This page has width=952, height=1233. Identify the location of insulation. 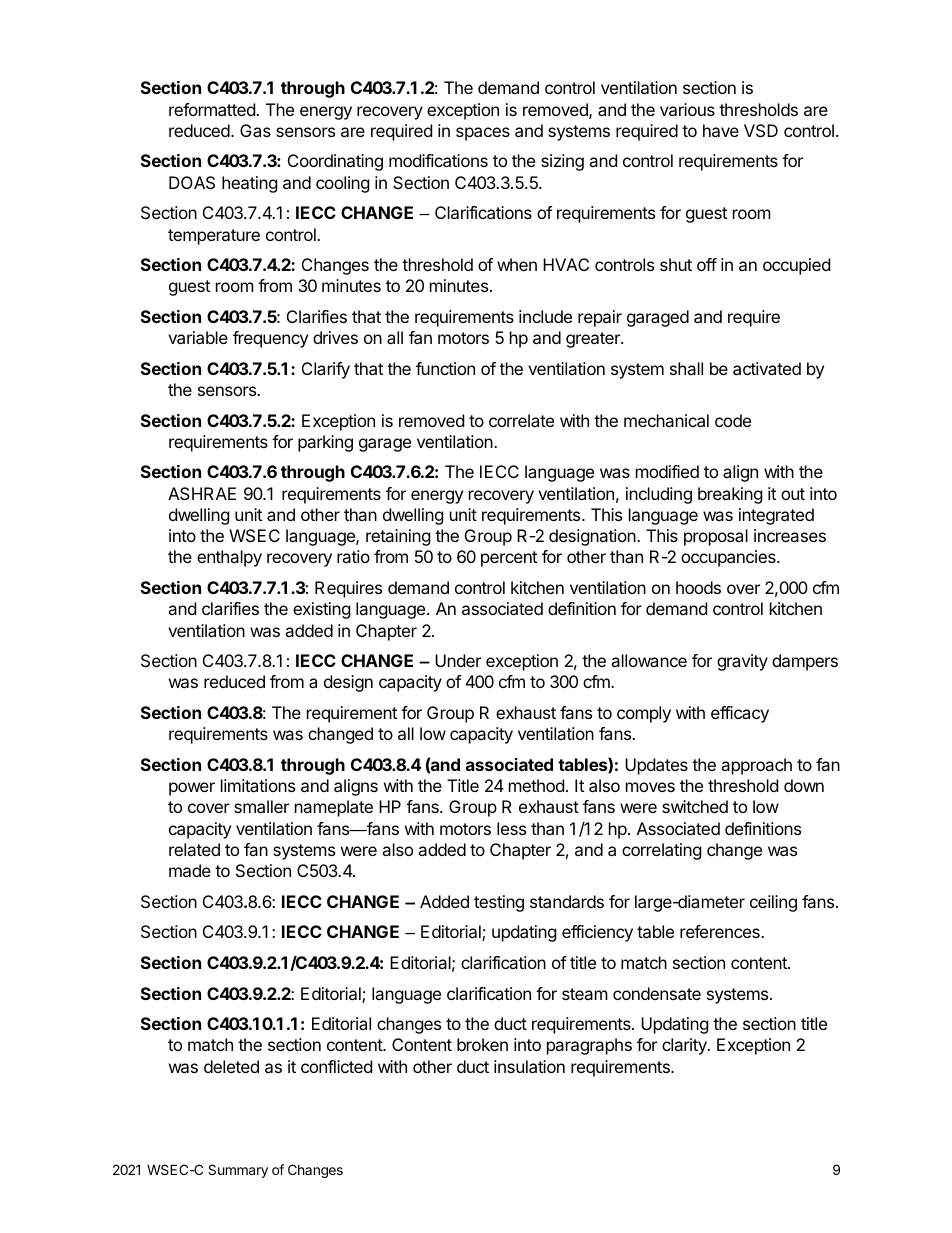
(529, 1066).
